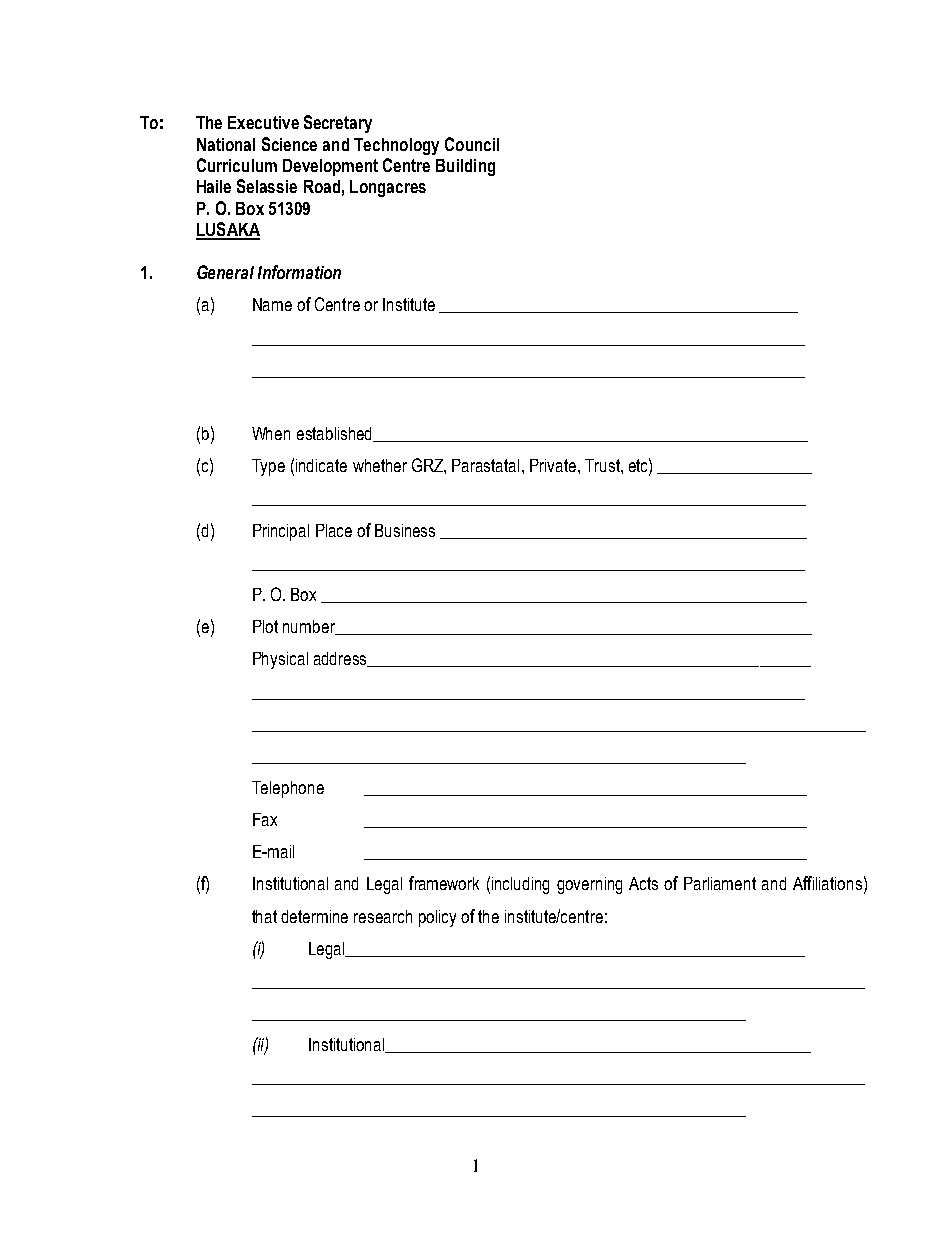 Image resolution: width=952 pixels, height=1233 pixels. Describe the element at coordinates (289, 144) in the page. I see `Science` at that location.
